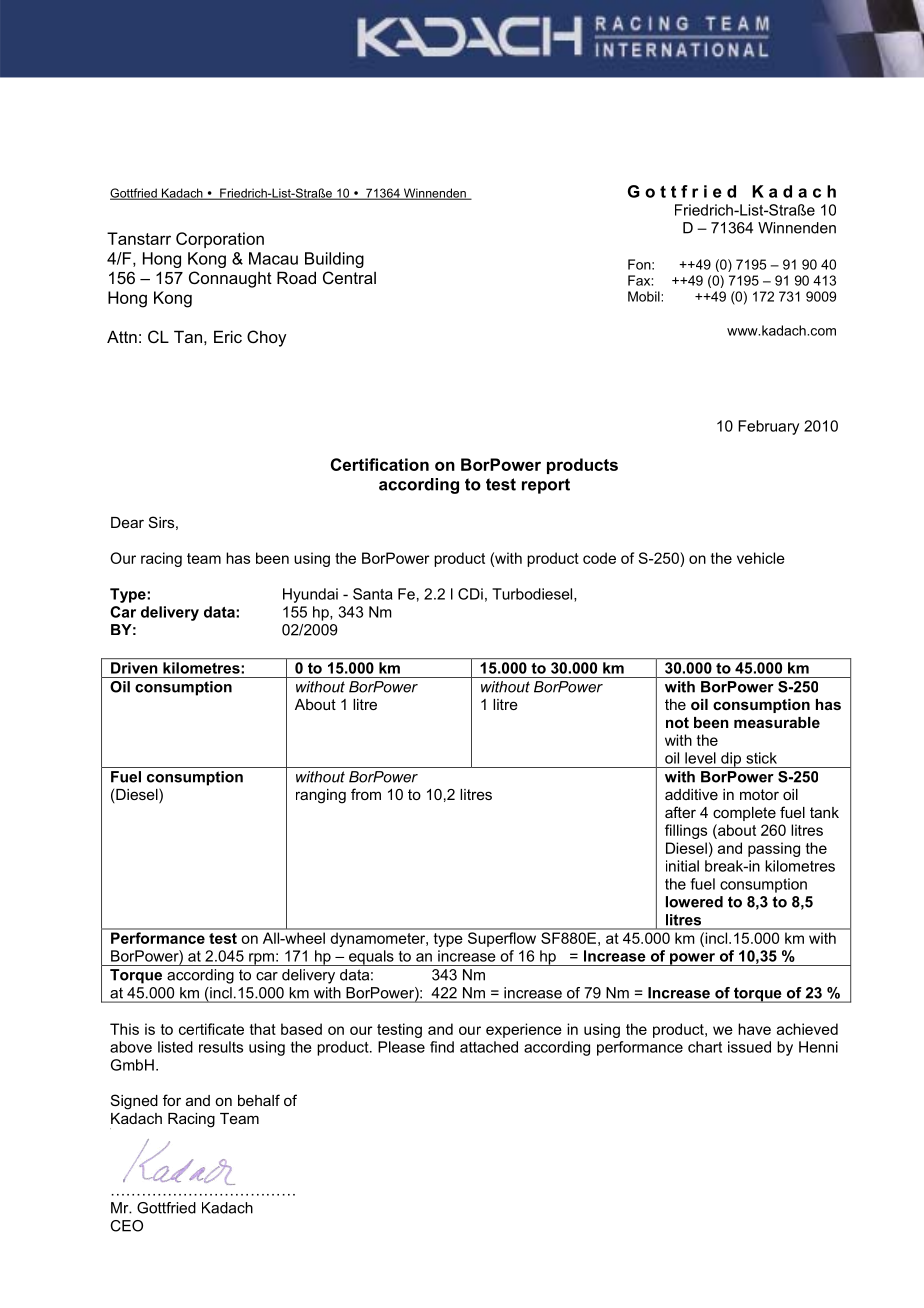  What do you see at coordinates (349, 277) in the screenshot?
I see `Central` at bounding box center [349, 277].
